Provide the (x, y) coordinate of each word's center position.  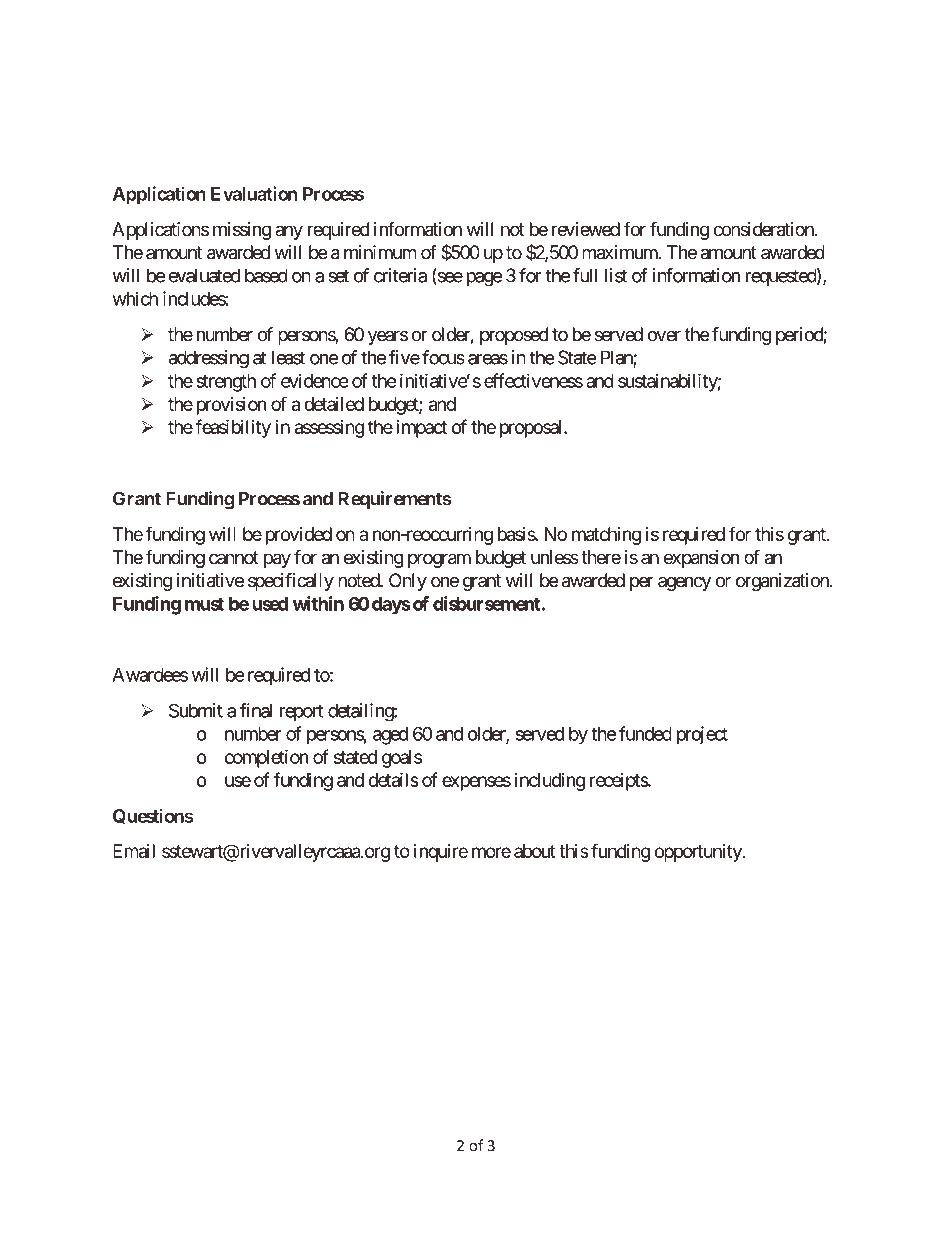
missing (242, 231)
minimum (380, 252)
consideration (763, 229)
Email (134, 851)
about (535, 851)
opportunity (699, 853)
